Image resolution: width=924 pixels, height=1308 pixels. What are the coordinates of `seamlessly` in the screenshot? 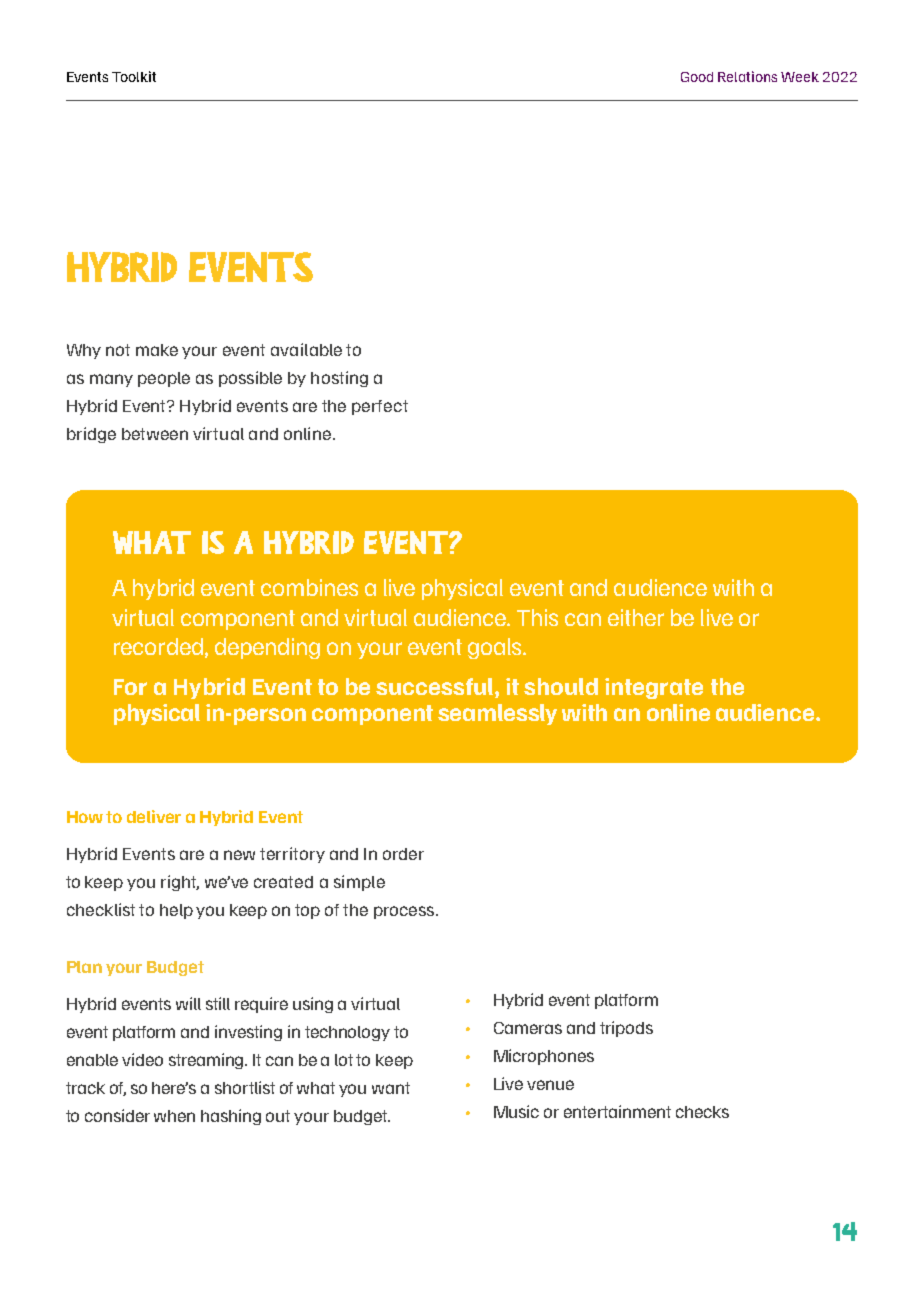 It's located at (497, 714).
